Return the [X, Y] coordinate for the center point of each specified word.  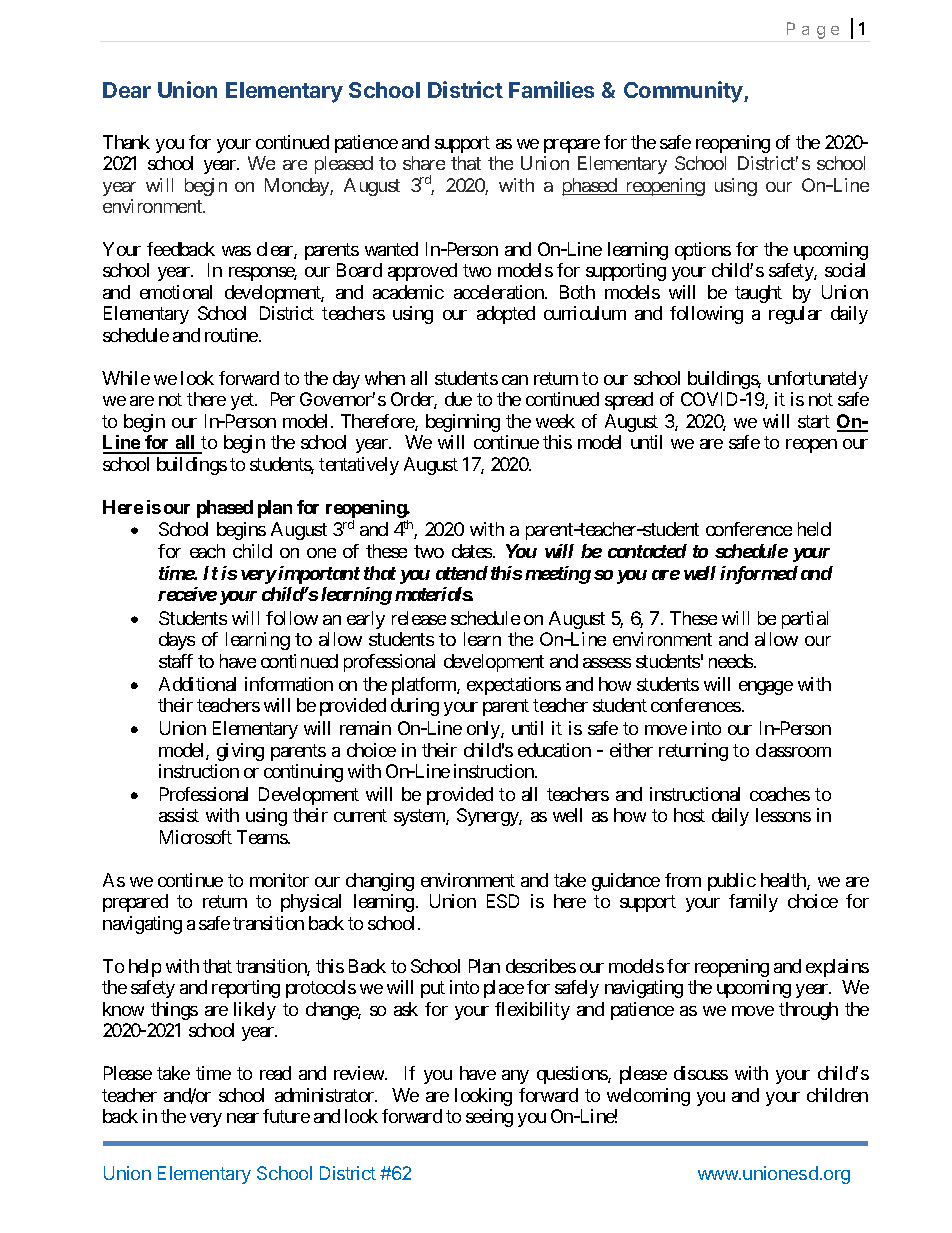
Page [813, 30]
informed [759, 575]
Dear [127, 90]
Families [551, 89]
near [243, 1118]
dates [472, 551]
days [177, 641]
